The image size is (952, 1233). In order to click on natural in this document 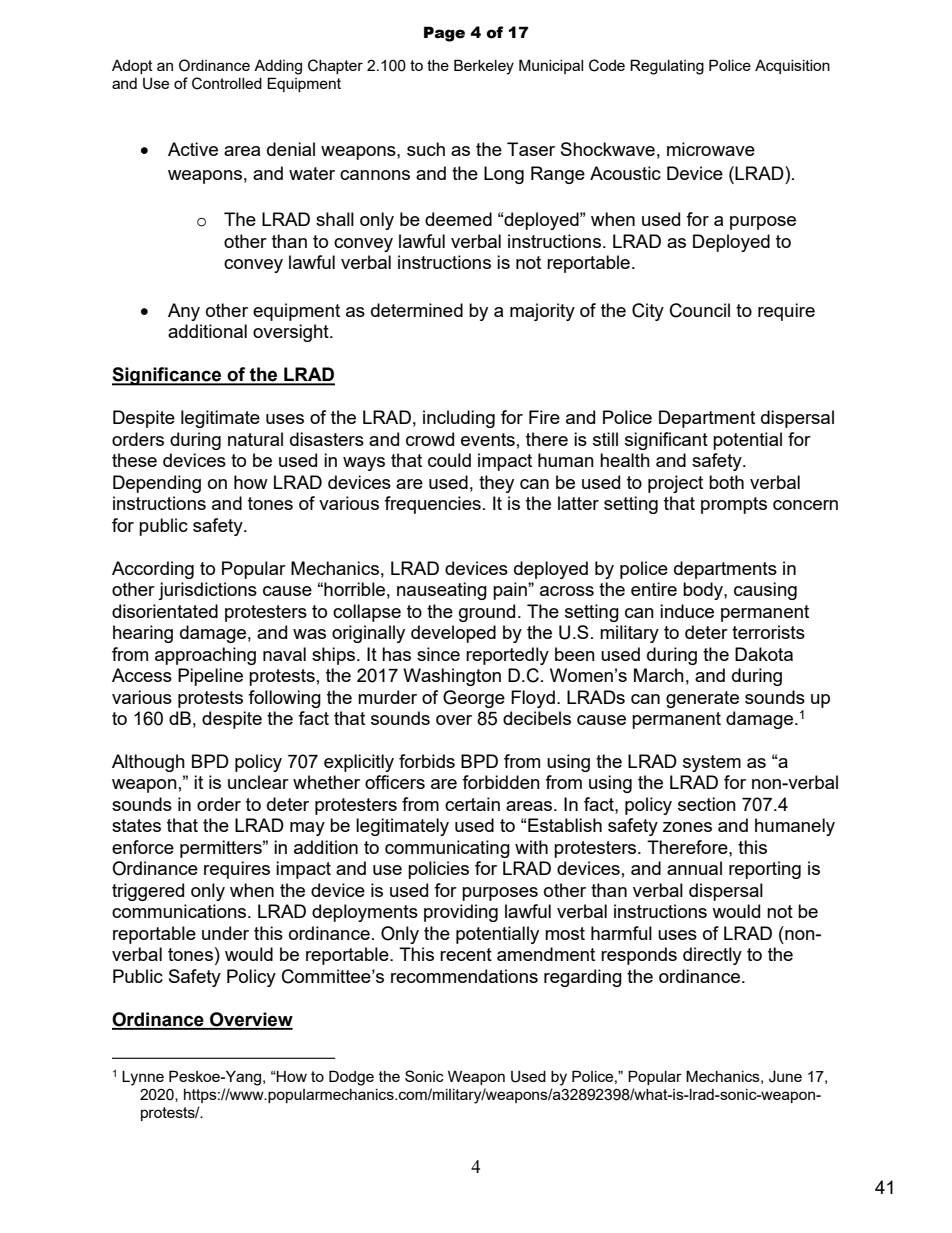, I will do `click(255, 439)`.
